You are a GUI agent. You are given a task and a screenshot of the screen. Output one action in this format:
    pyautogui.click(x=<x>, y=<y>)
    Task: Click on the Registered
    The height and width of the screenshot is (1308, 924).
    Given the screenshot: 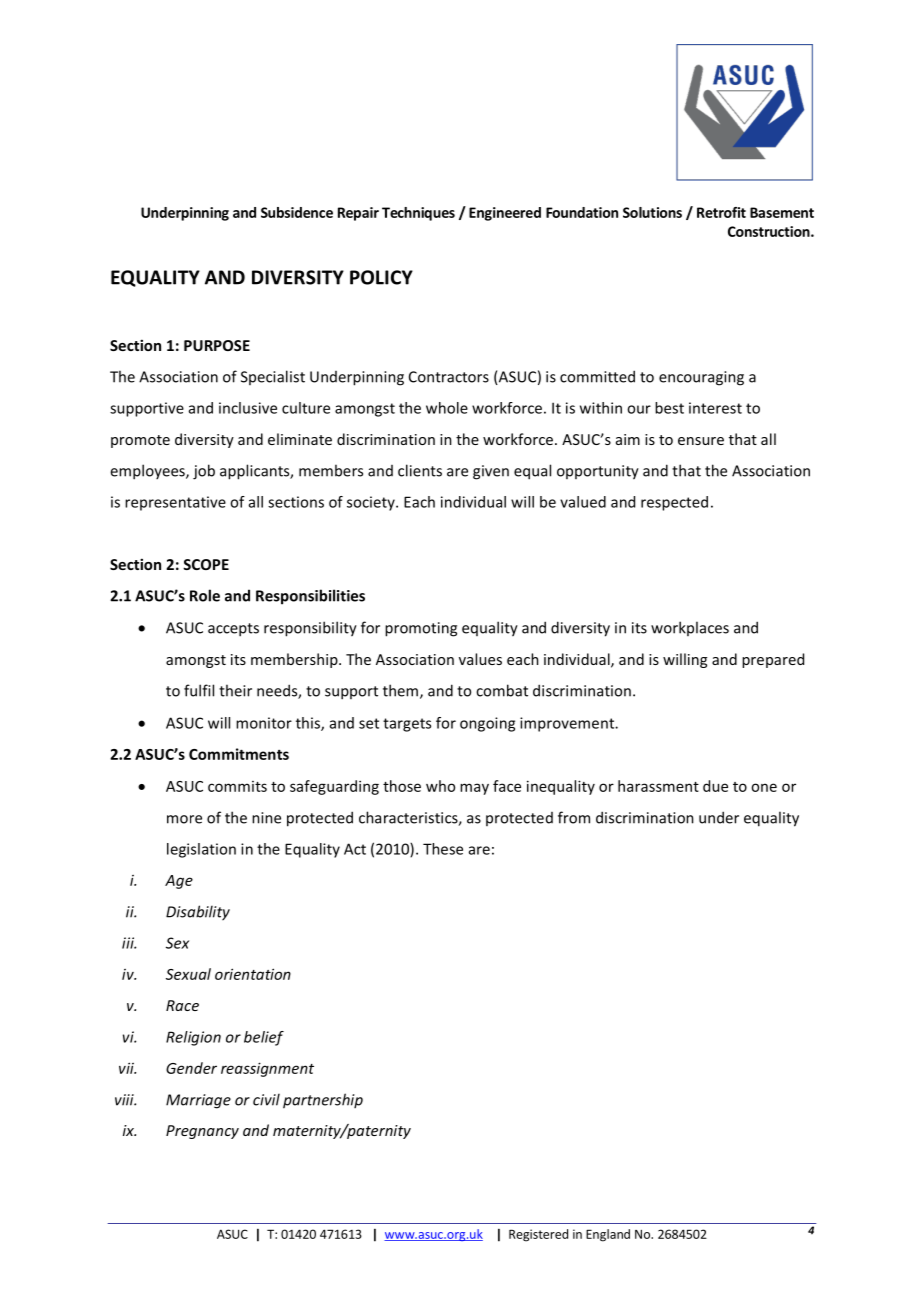 What is the action you would take?
    pyautogui.click(x=538, y=1235)
